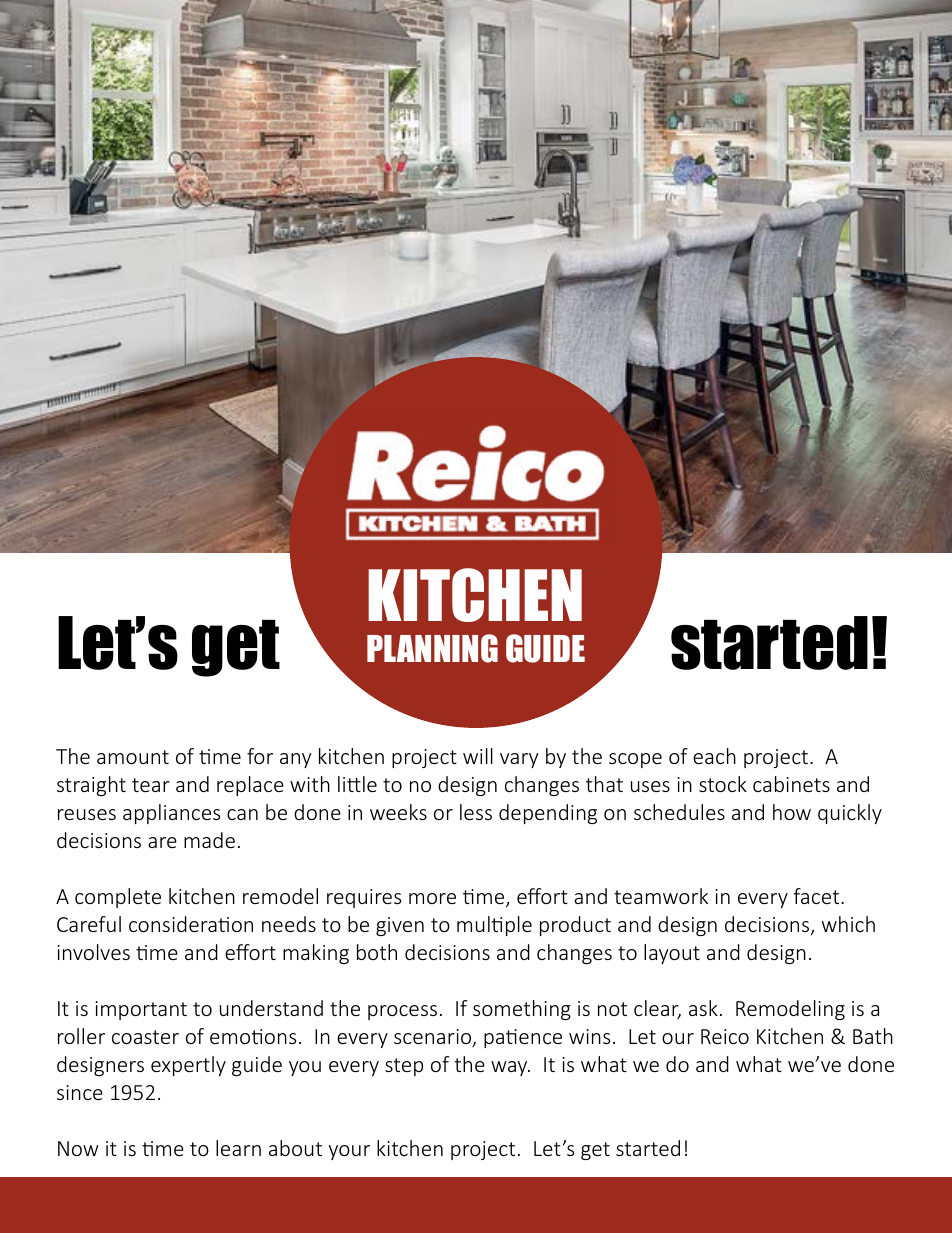 The width and height of the screenshot is (952, 1233). Describe the element at coordinates (478, 756) in the screenshot. I see `will` at that location.
